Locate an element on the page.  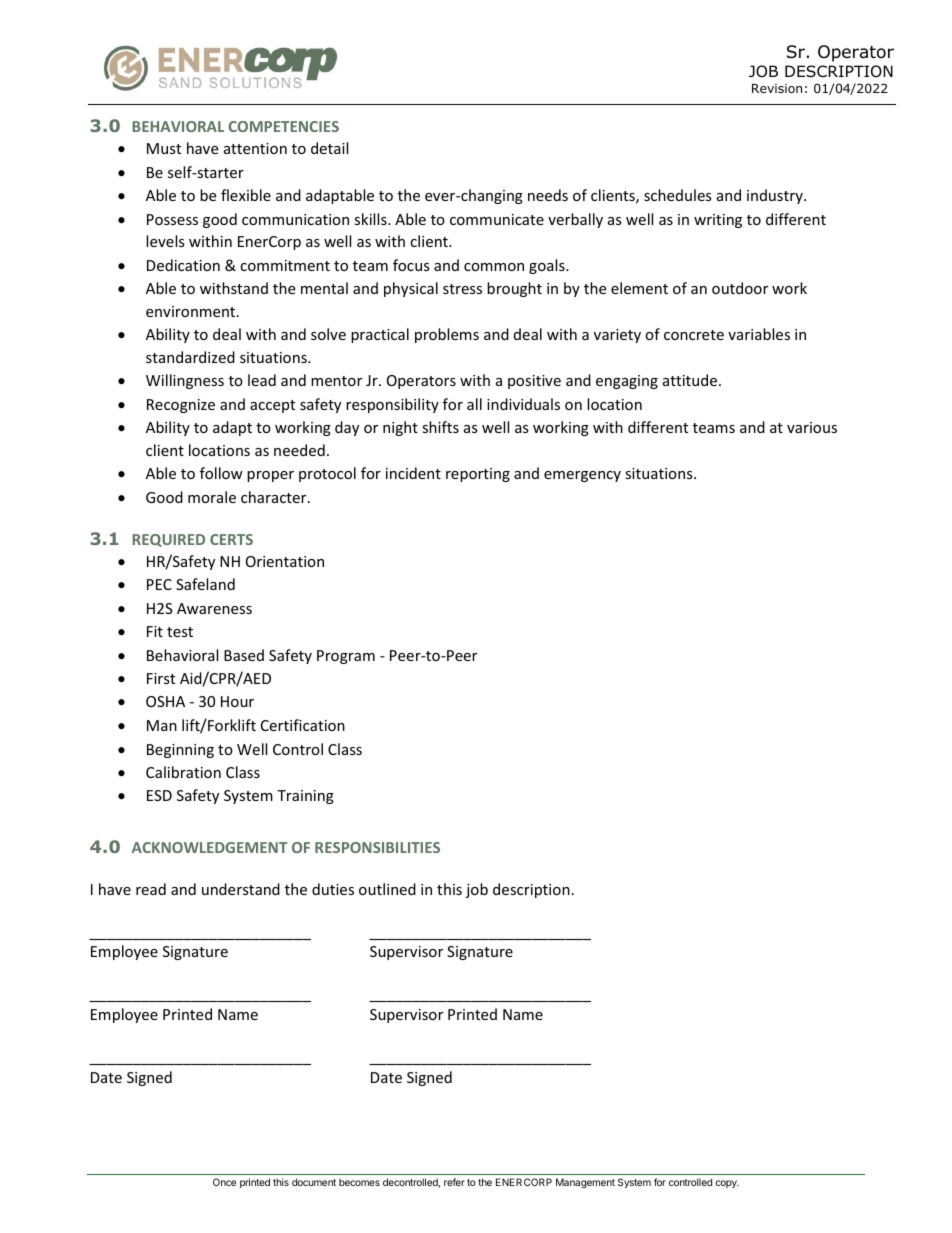
outlined is located at coordinates (387, 889).
